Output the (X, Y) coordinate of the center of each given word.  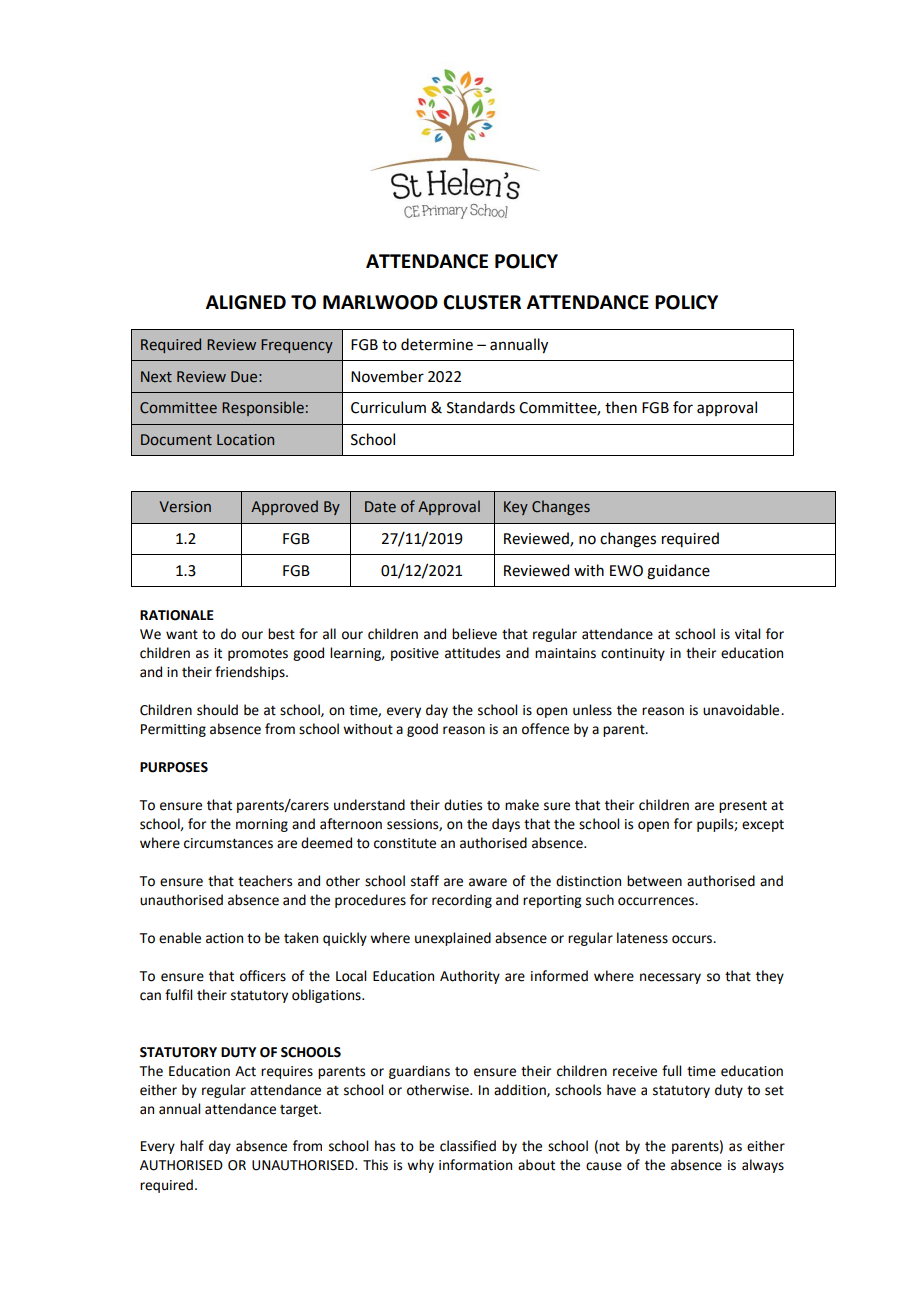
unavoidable (742, 710)
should (217, 710)
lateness (642, 938)
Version (185, 507)
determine (437, 344)
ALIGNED (246, 302)
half (192, 1146)
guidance (678, 572)
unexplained (453, 939)
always (763, 1166)
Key (516, 508)
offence (545, 729)
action (224, 938)
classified (468, 1146)
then (621, 407)
